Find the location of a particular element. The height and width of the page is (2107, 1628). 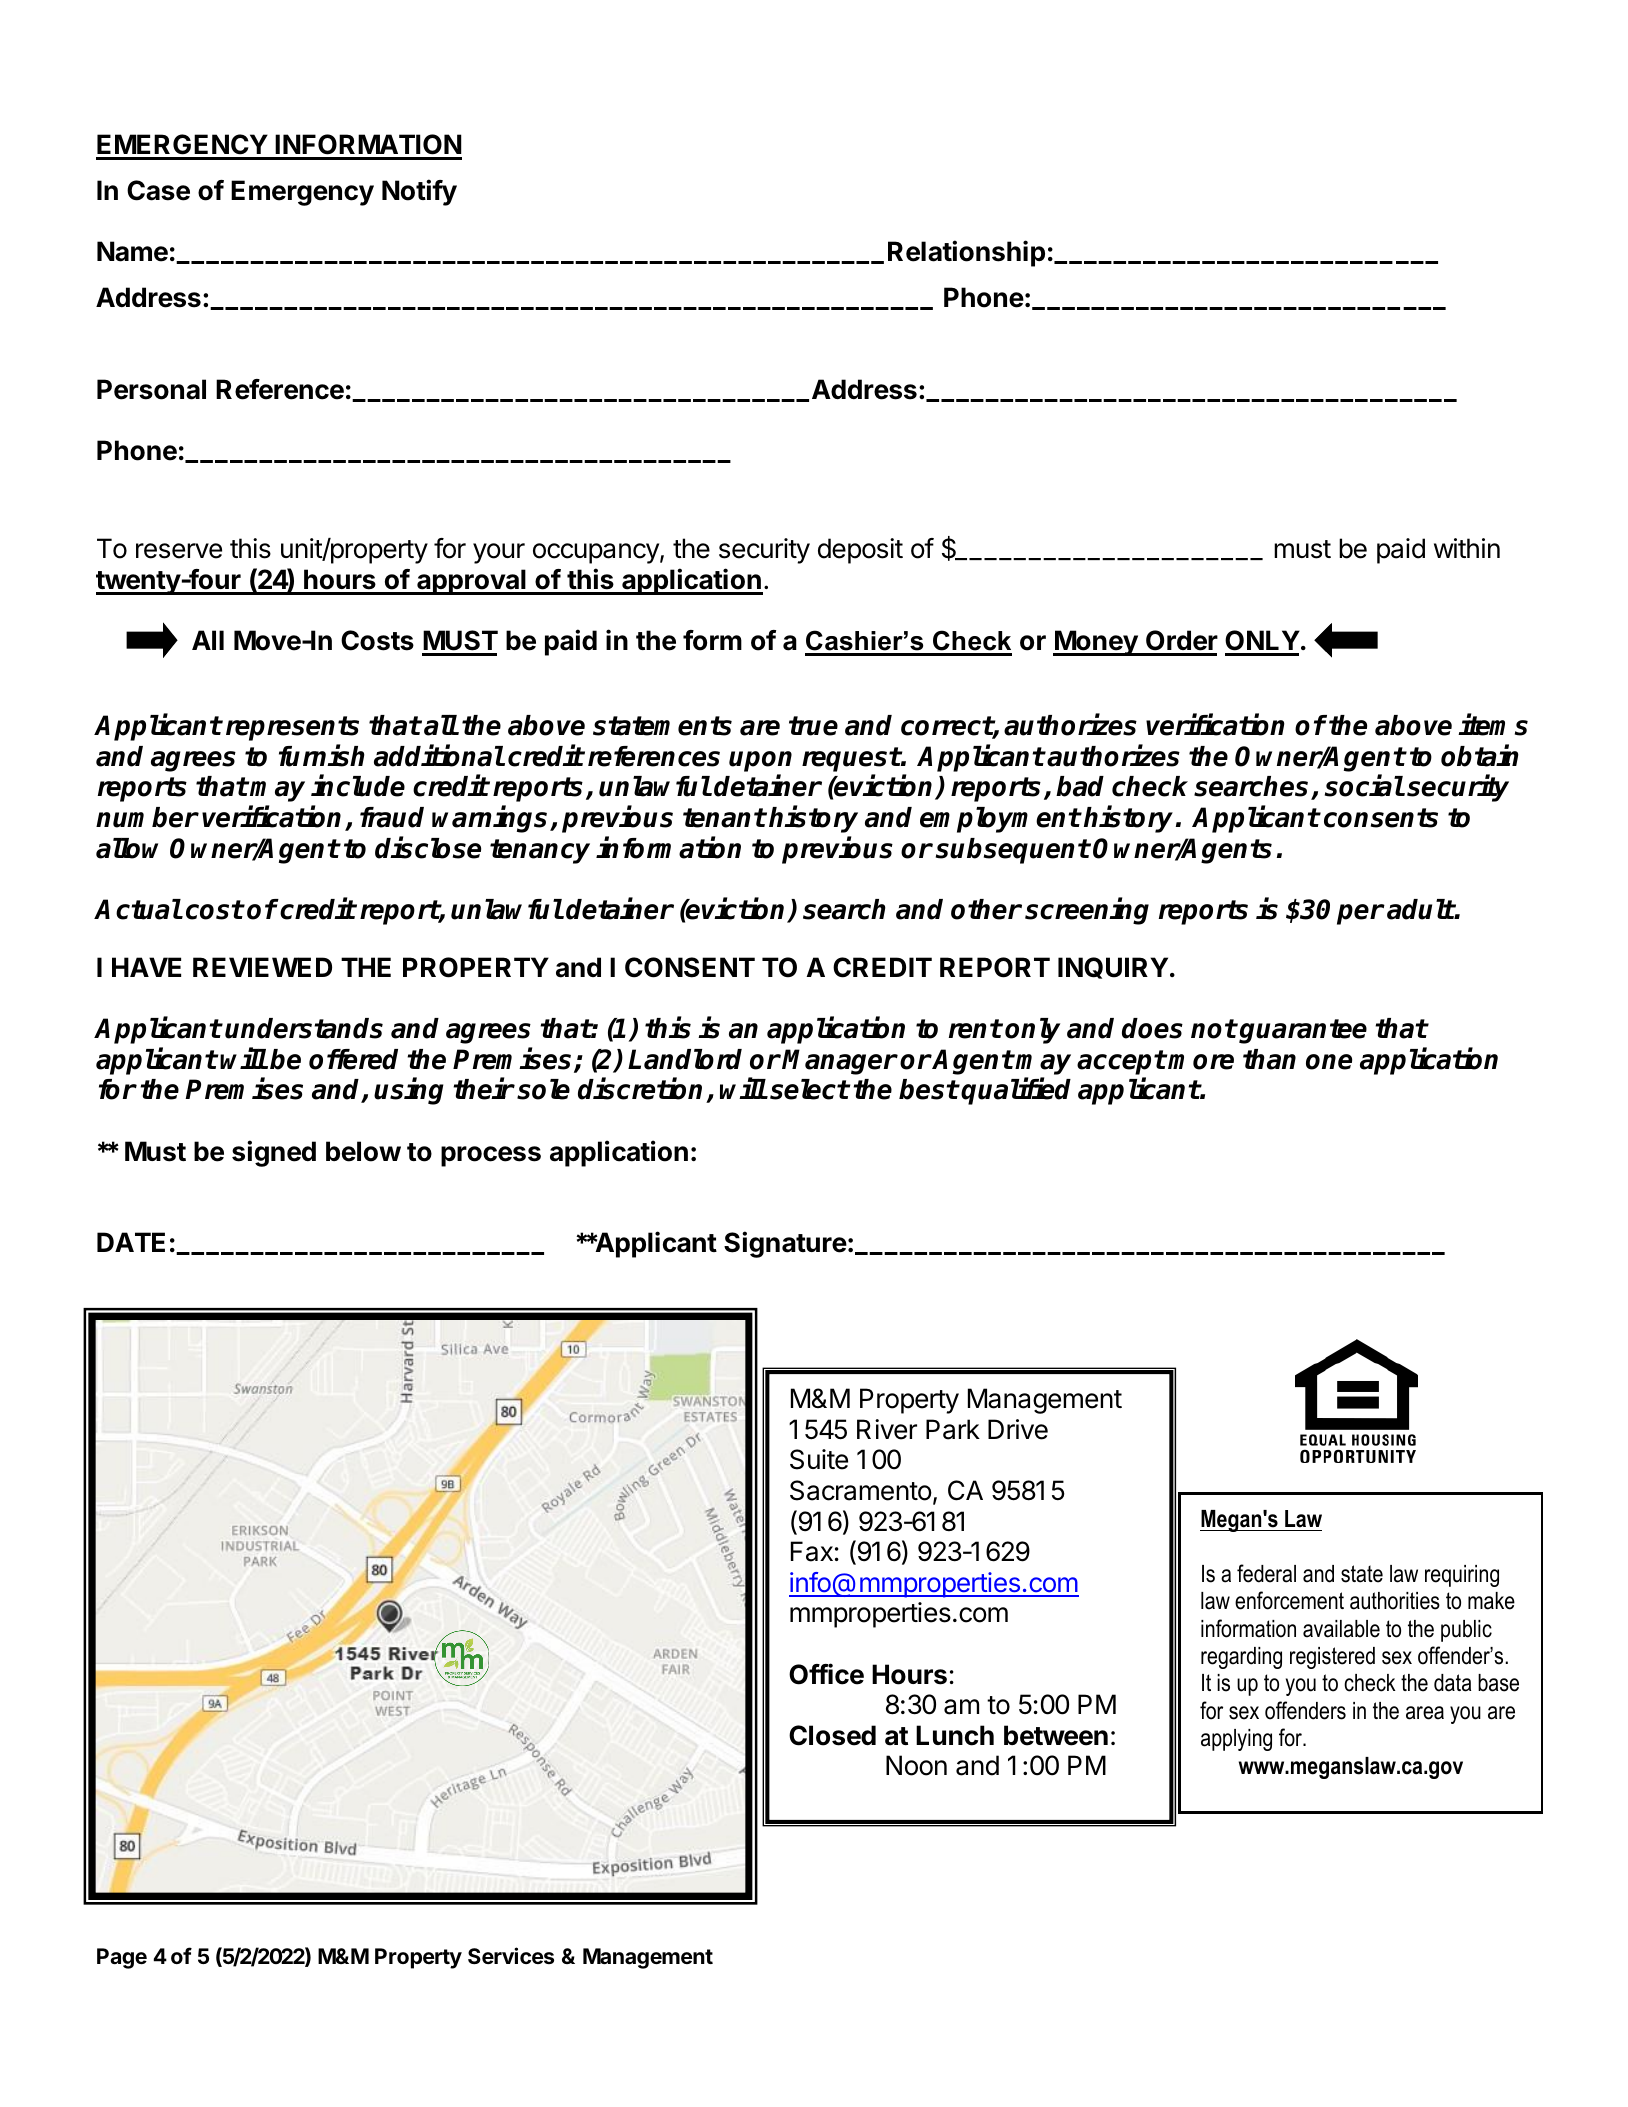

than is located at coordinates (1269, 1059).
